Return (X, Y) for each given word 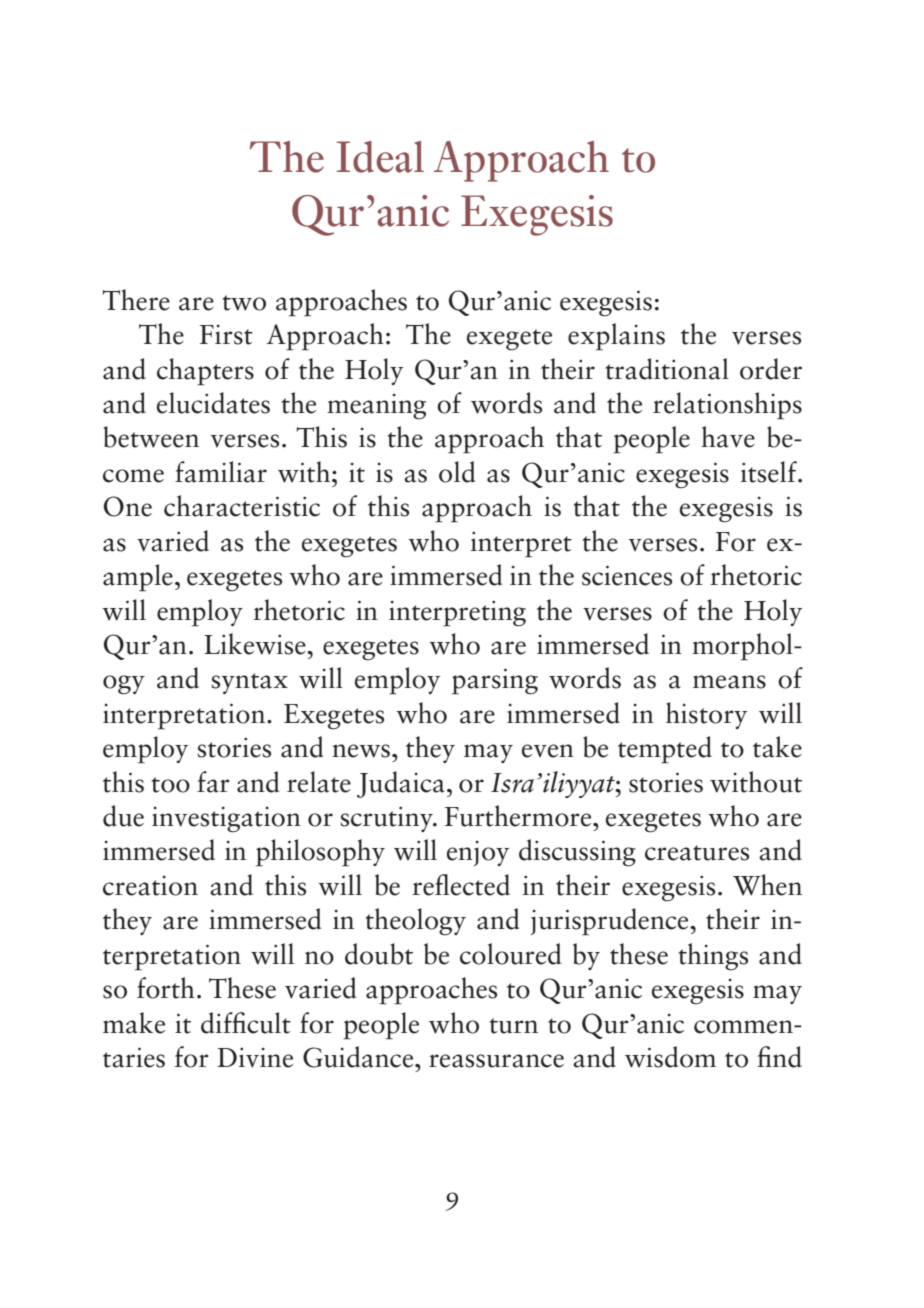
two (244, 303)
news (361, 751)
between (151, 437)
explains (616, 337)
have (728, 437)
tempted (665, 750)
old (457, 472)
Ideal (380, 157)
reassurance (496, 1061)
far (213, 782)
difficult (246, 1023)
